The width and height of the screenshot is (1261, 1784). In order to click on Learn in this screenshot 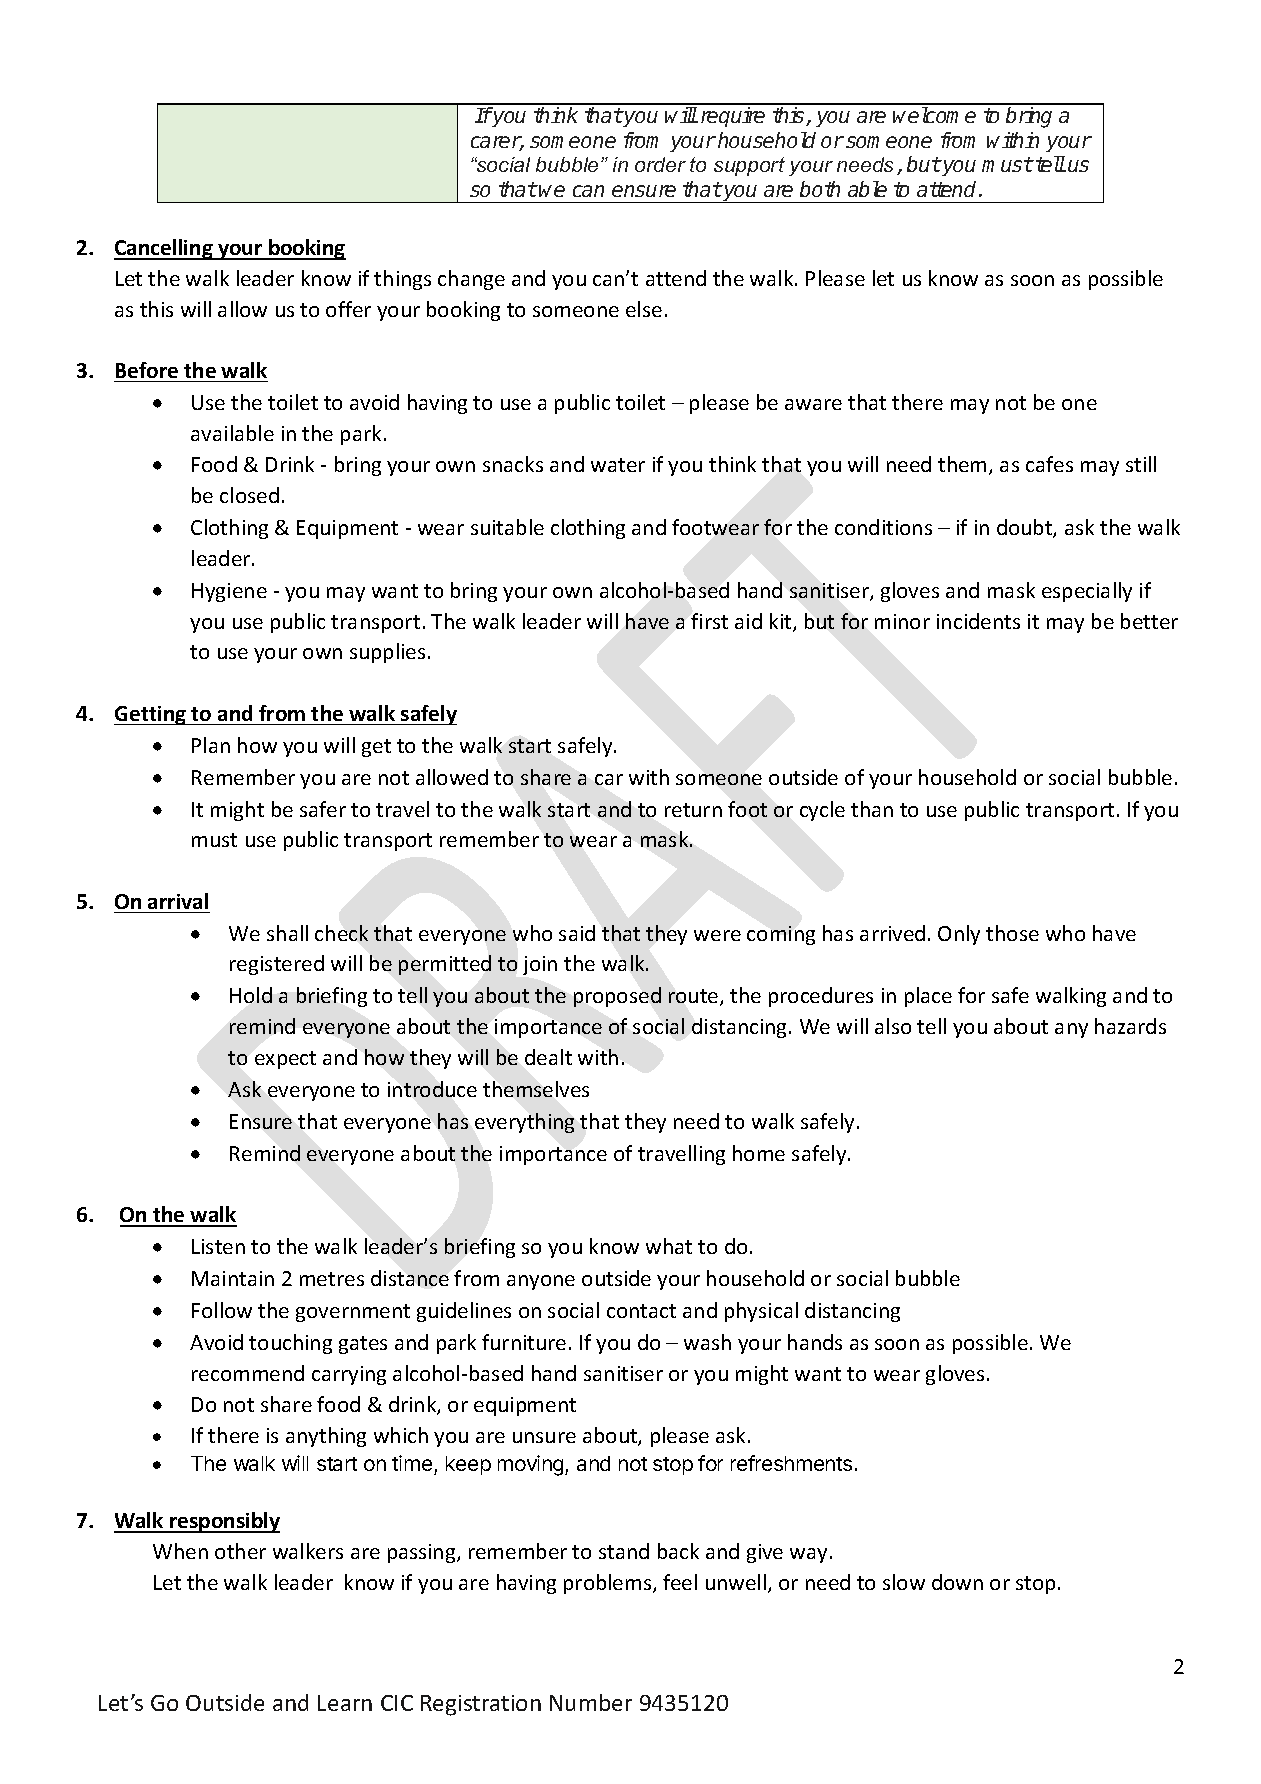, I will do `click(345, 1703)`.
